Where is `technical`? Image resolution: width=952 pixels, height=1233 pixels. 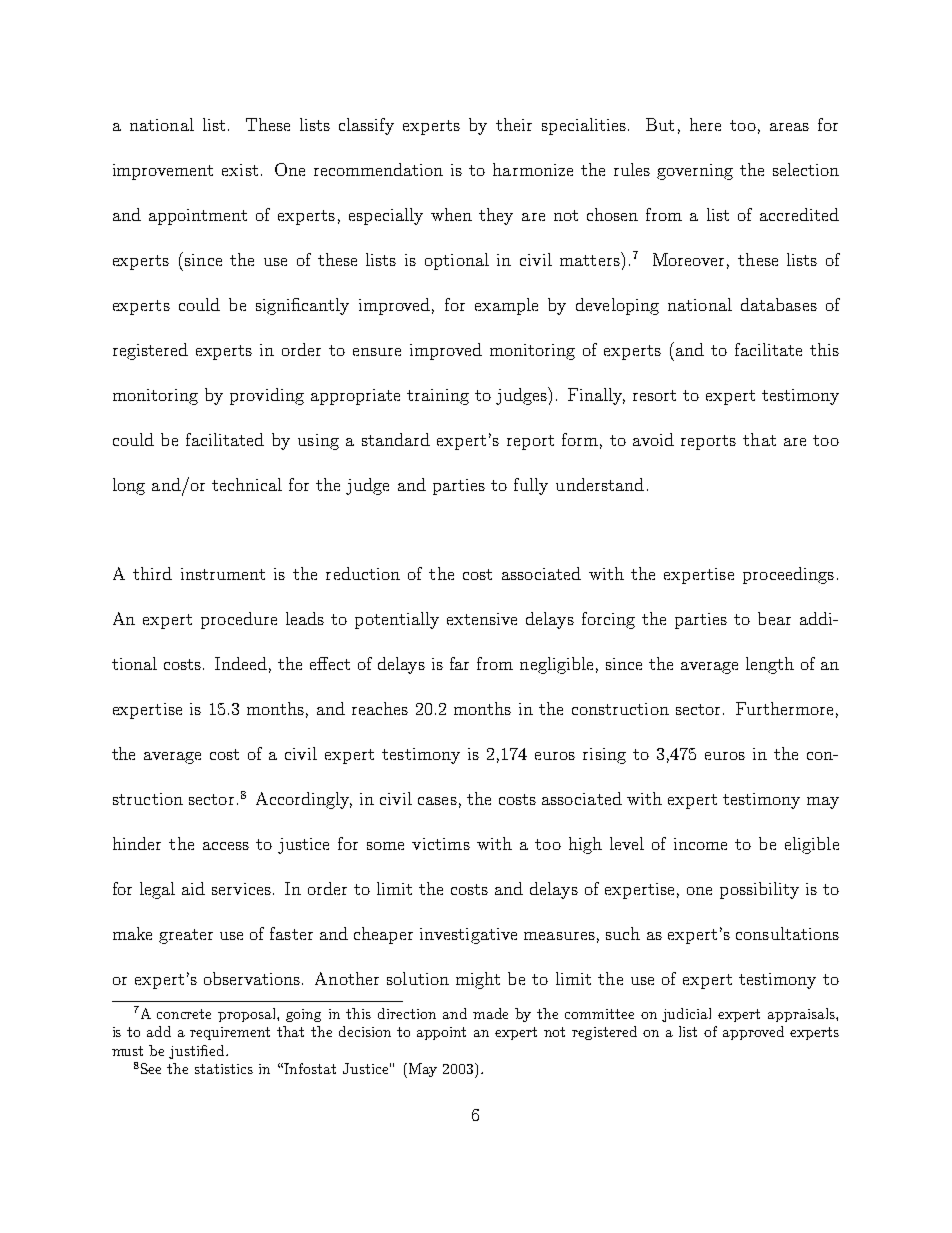 technical is located at coordinates (247, 484).
